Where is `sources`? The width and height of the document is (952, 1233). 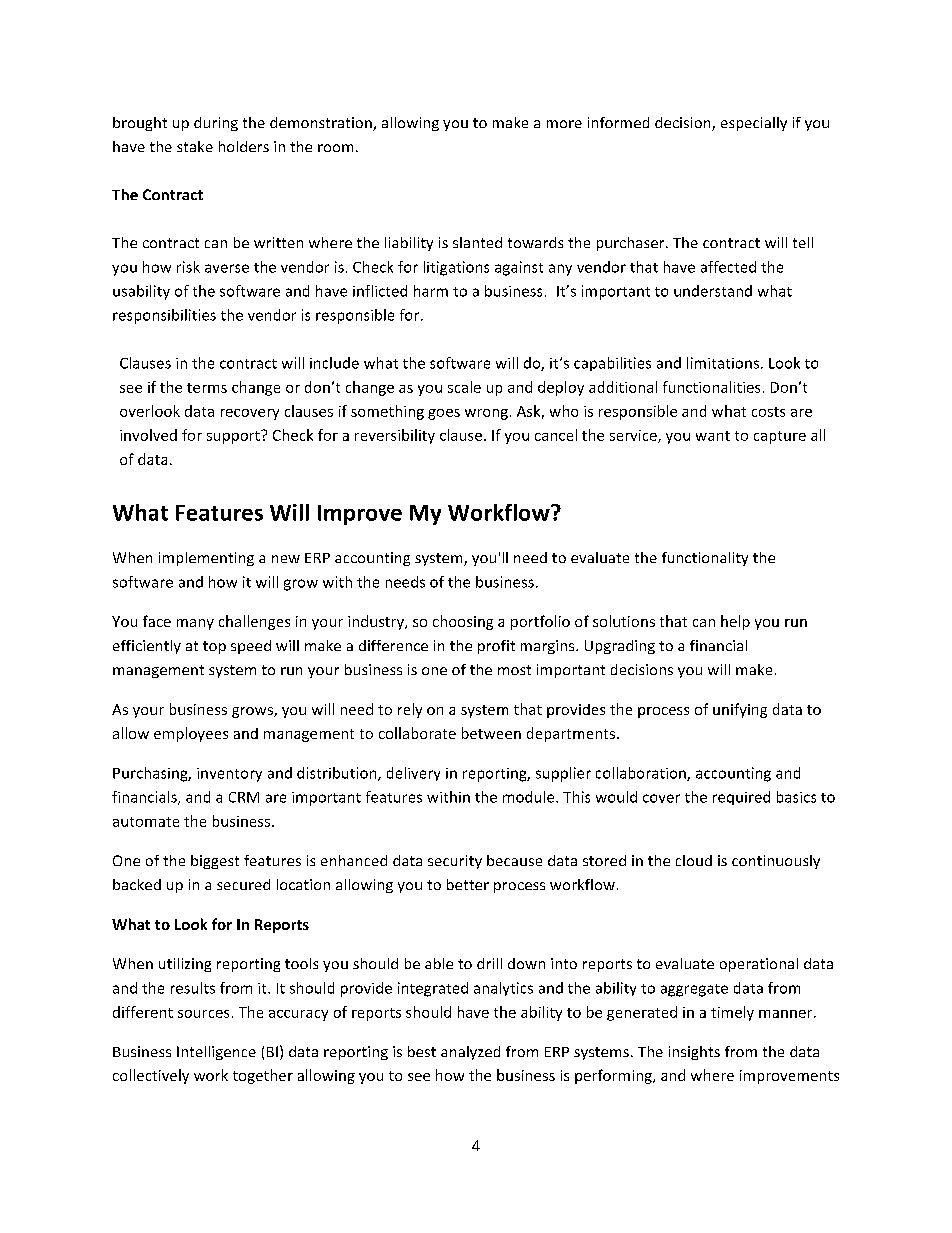 sources is located at coordinates (203, 1014).
